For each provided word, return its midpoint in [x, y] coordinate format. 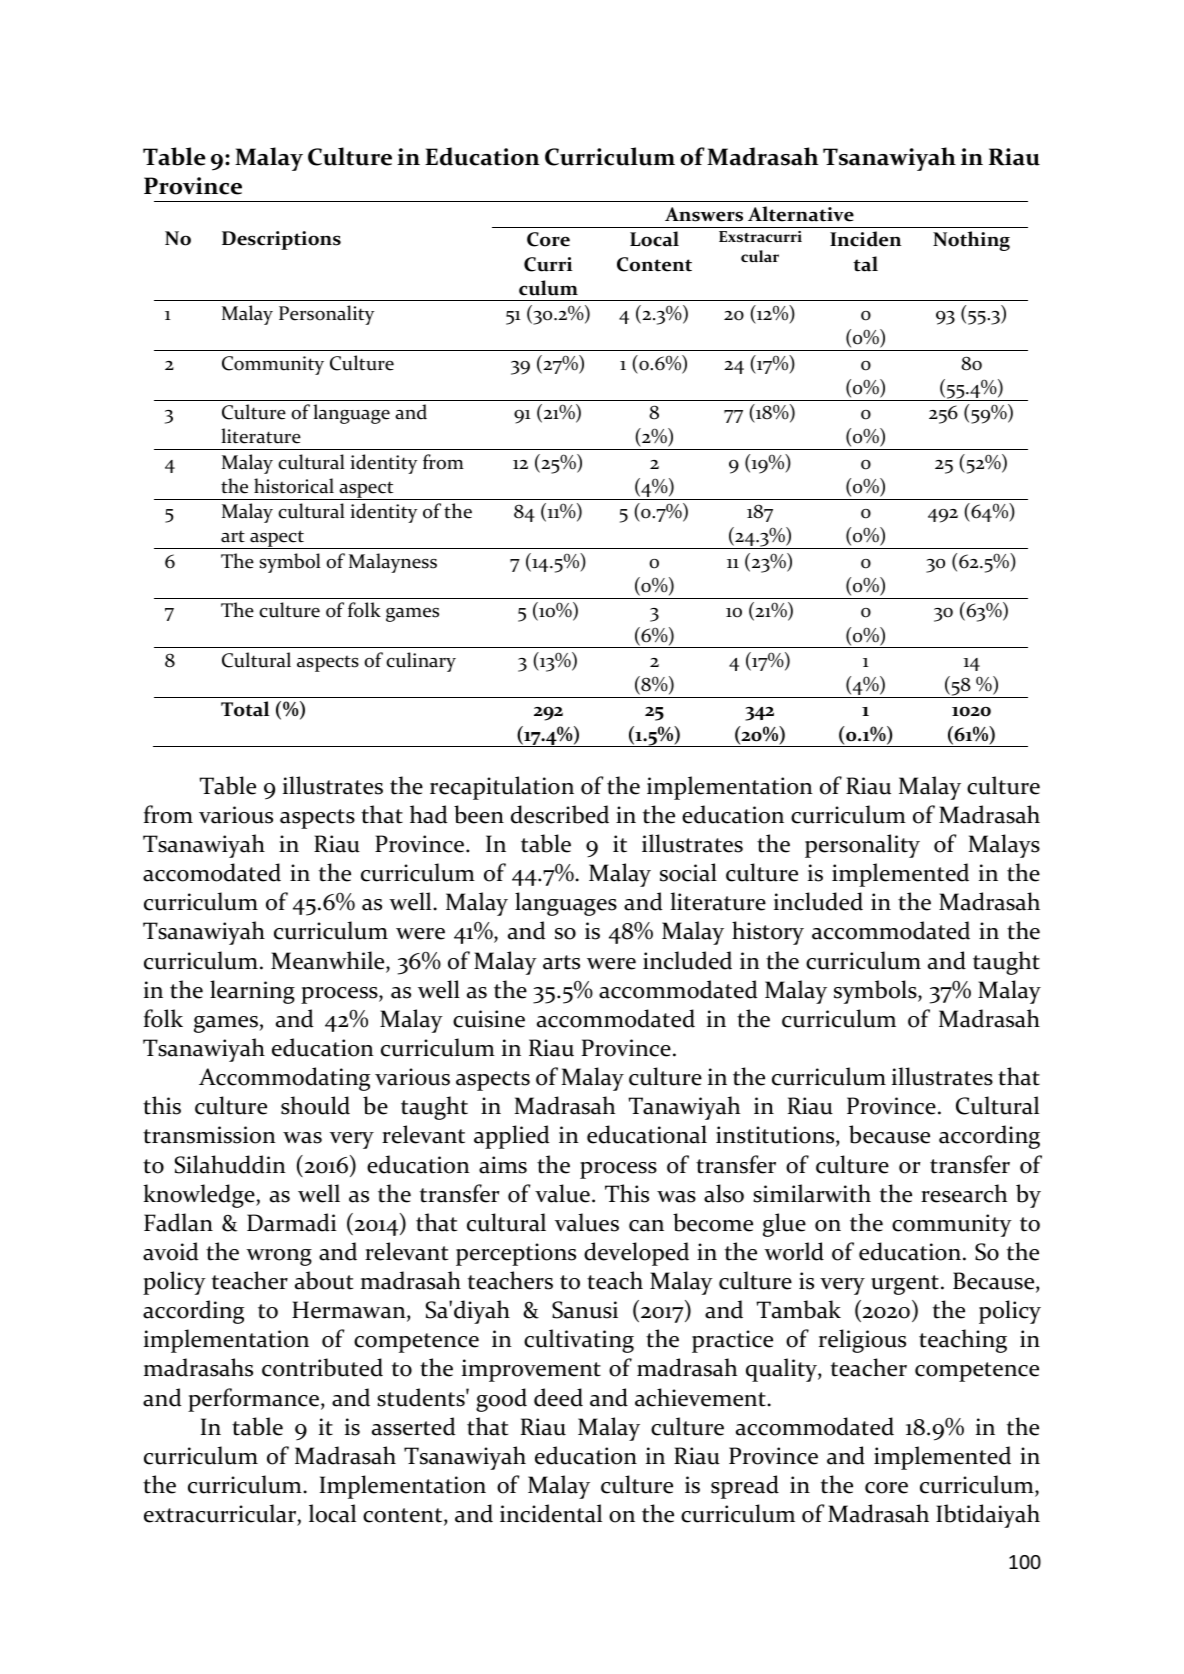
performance [255, 1400]
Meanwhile [329, 961]
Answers [704, 214]
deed [558, 1397]
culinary [421, 662]
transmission [209, 1135]
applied [512, 1137]
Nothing [971, 241]
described [560, 814]
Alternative [801, 214]
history [768, 933]
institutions [776, 1136]
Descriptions [281, 240]
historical [294, 486]
